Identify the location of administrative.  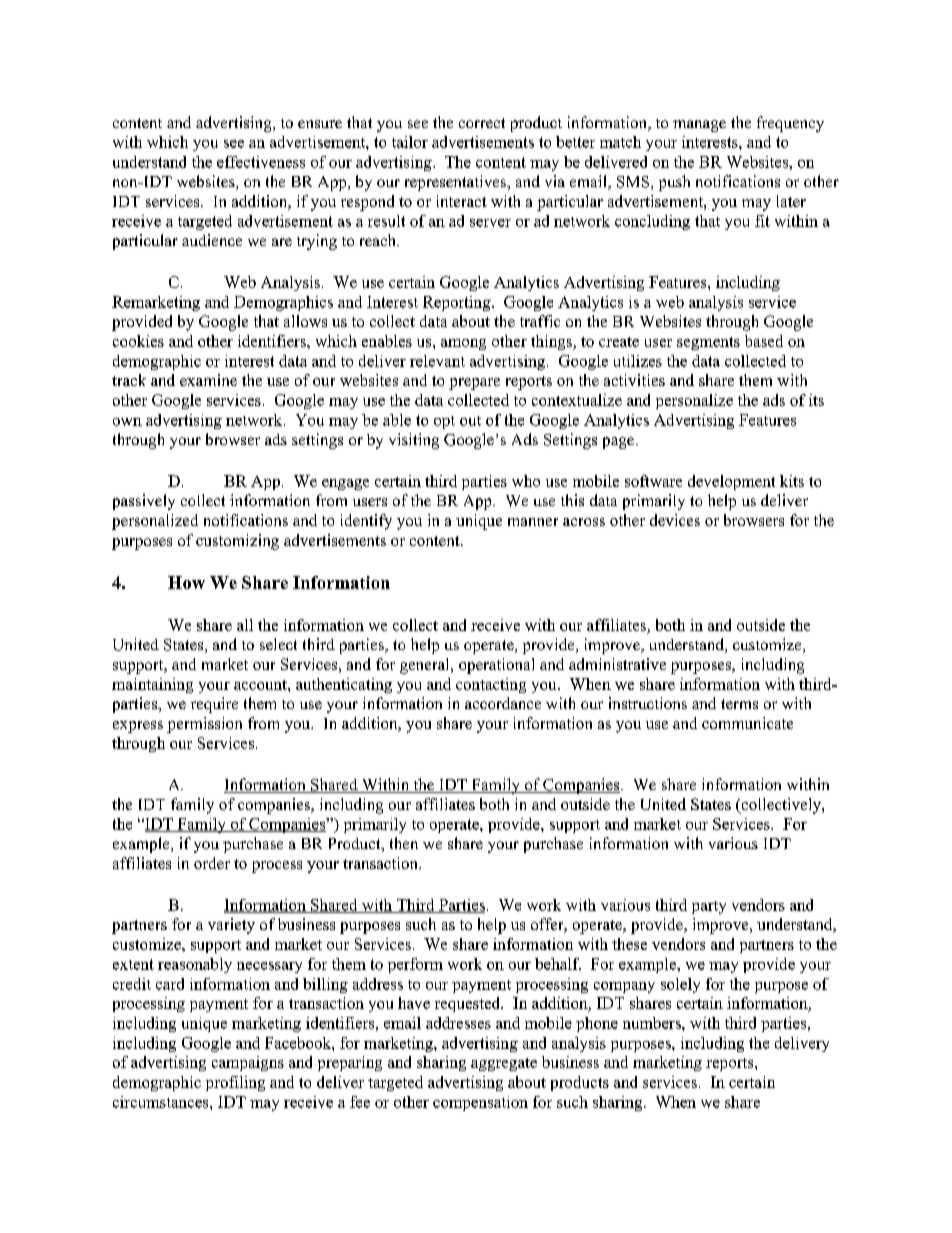
(617, 664).
